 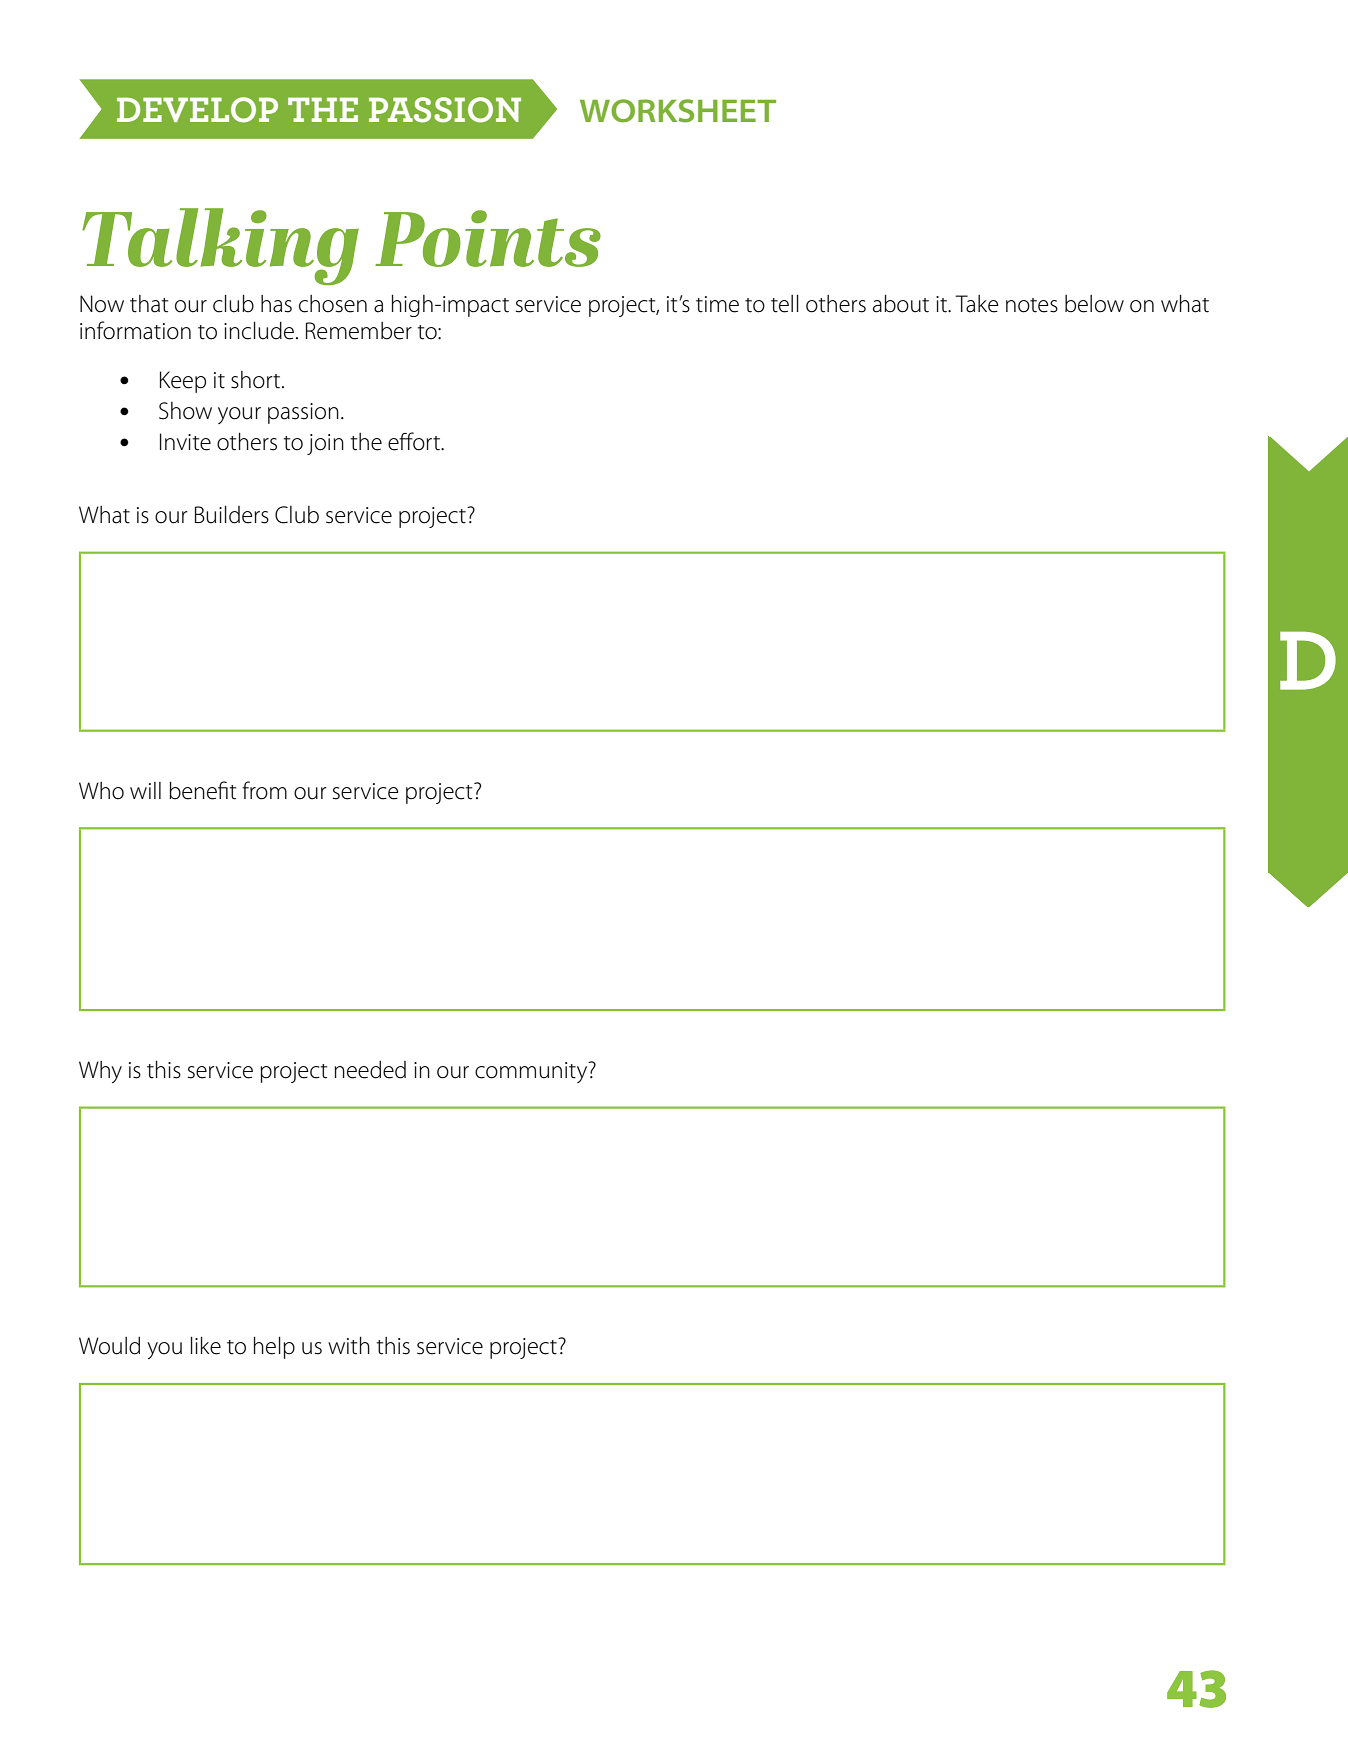 What do you see at coordinates (532, 1072) in the page?
I see `community` at bounding box center [532, 1072].
